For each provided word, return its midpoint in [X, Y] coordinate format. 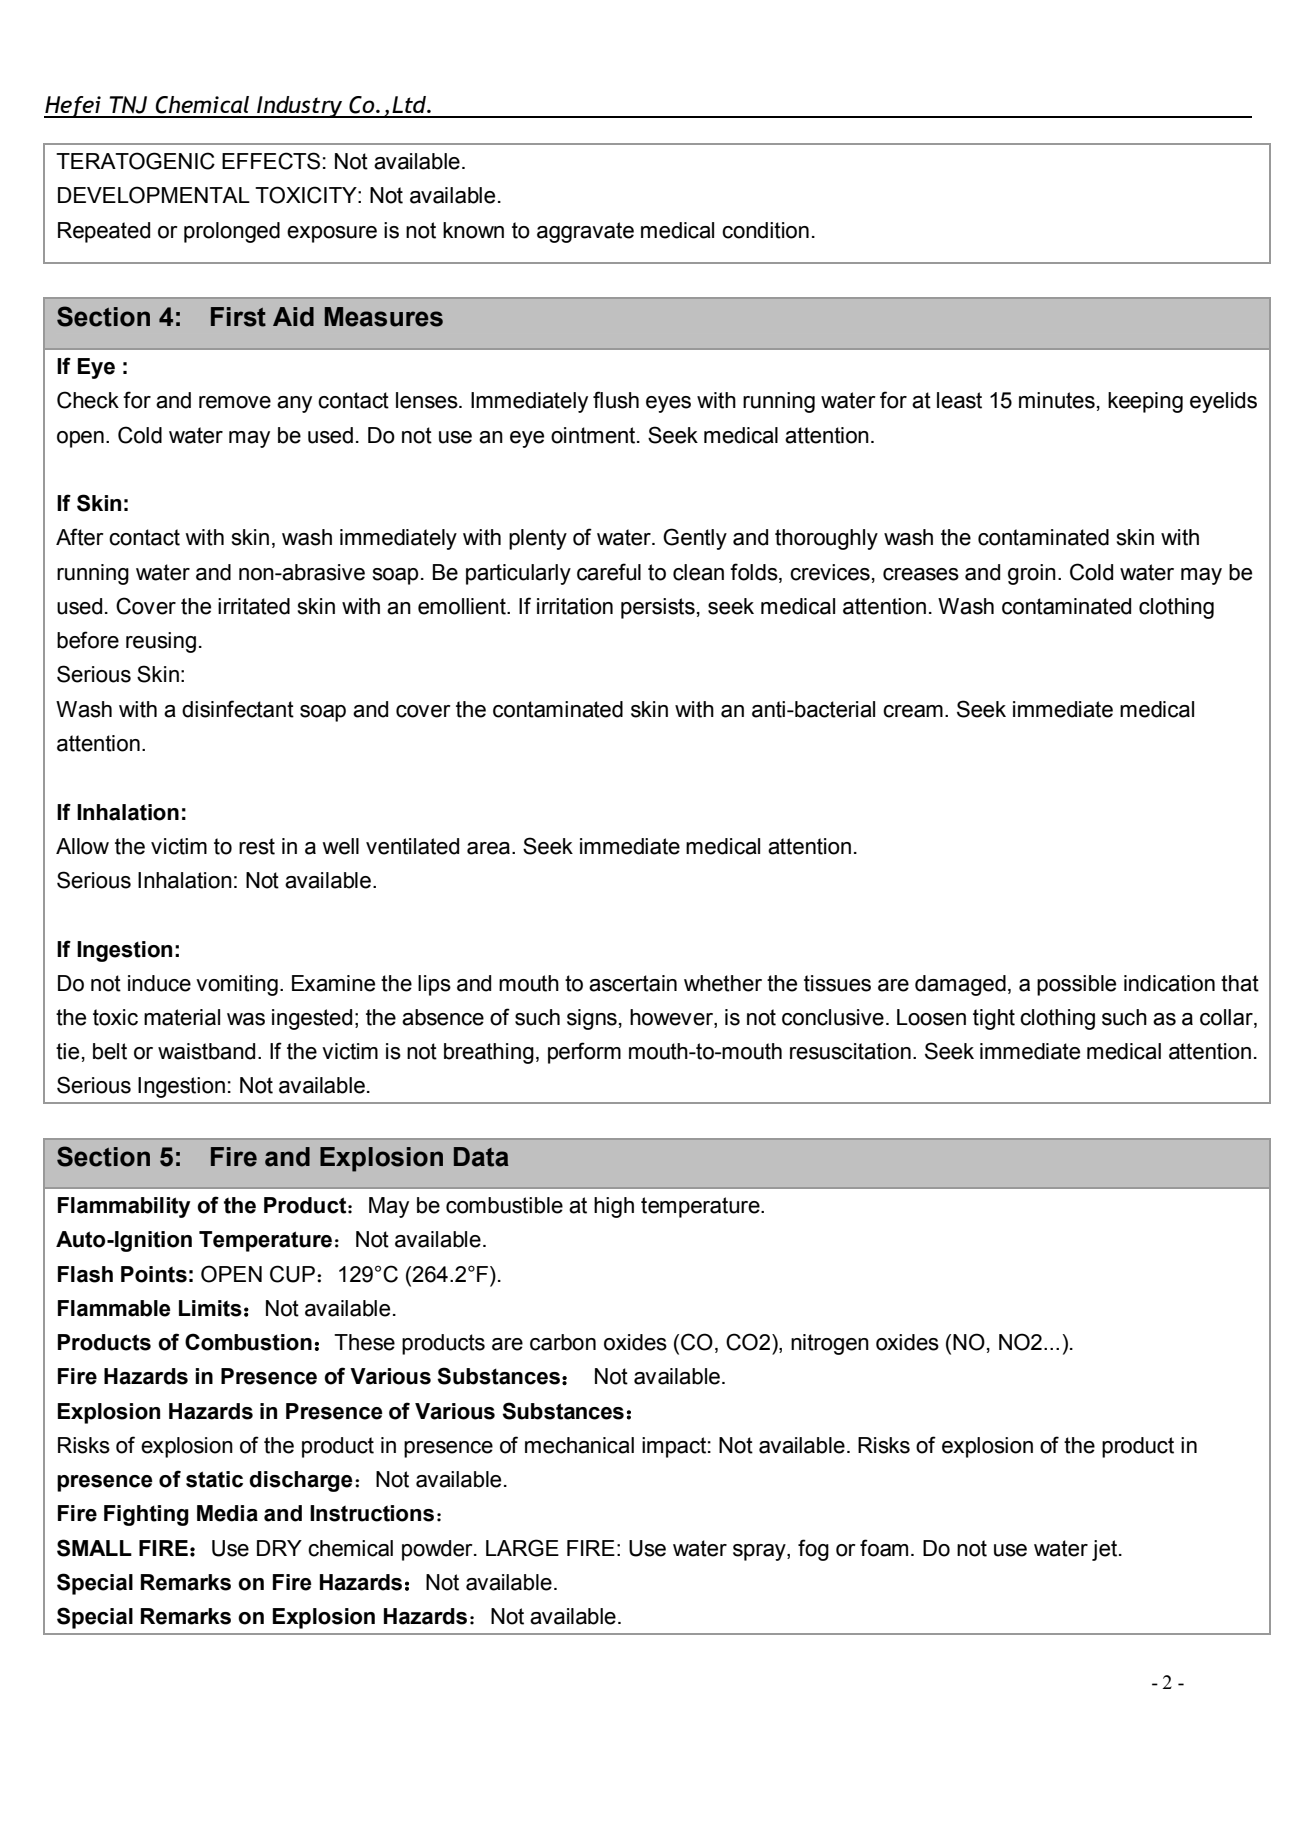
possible [1076, 985]
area [488, 848]
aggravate [585, 232]
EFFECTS [271, 161]
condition [765, 230]
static [214, 1479]
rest [257, 846]
